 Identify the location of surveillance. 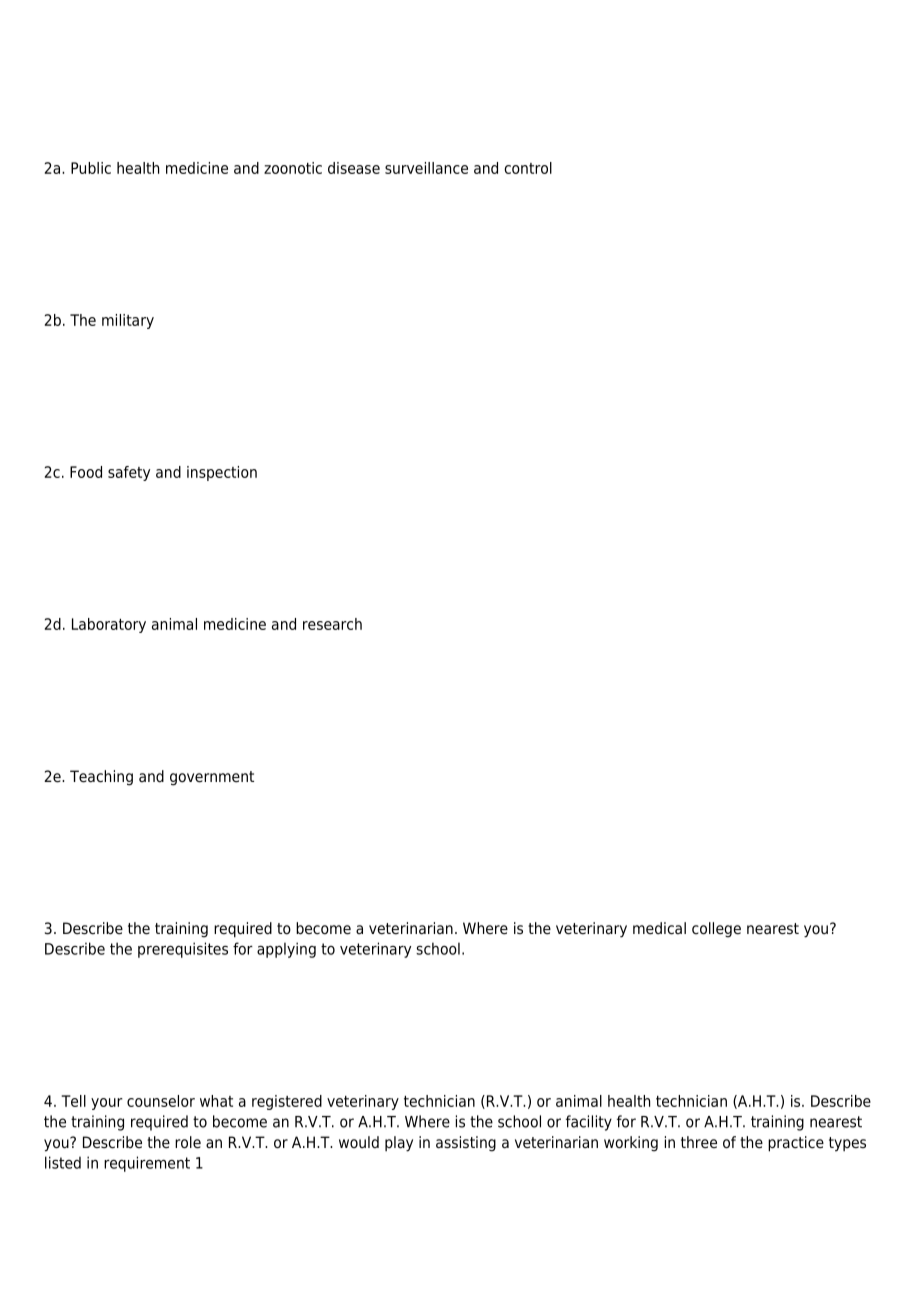
(426, 168).
